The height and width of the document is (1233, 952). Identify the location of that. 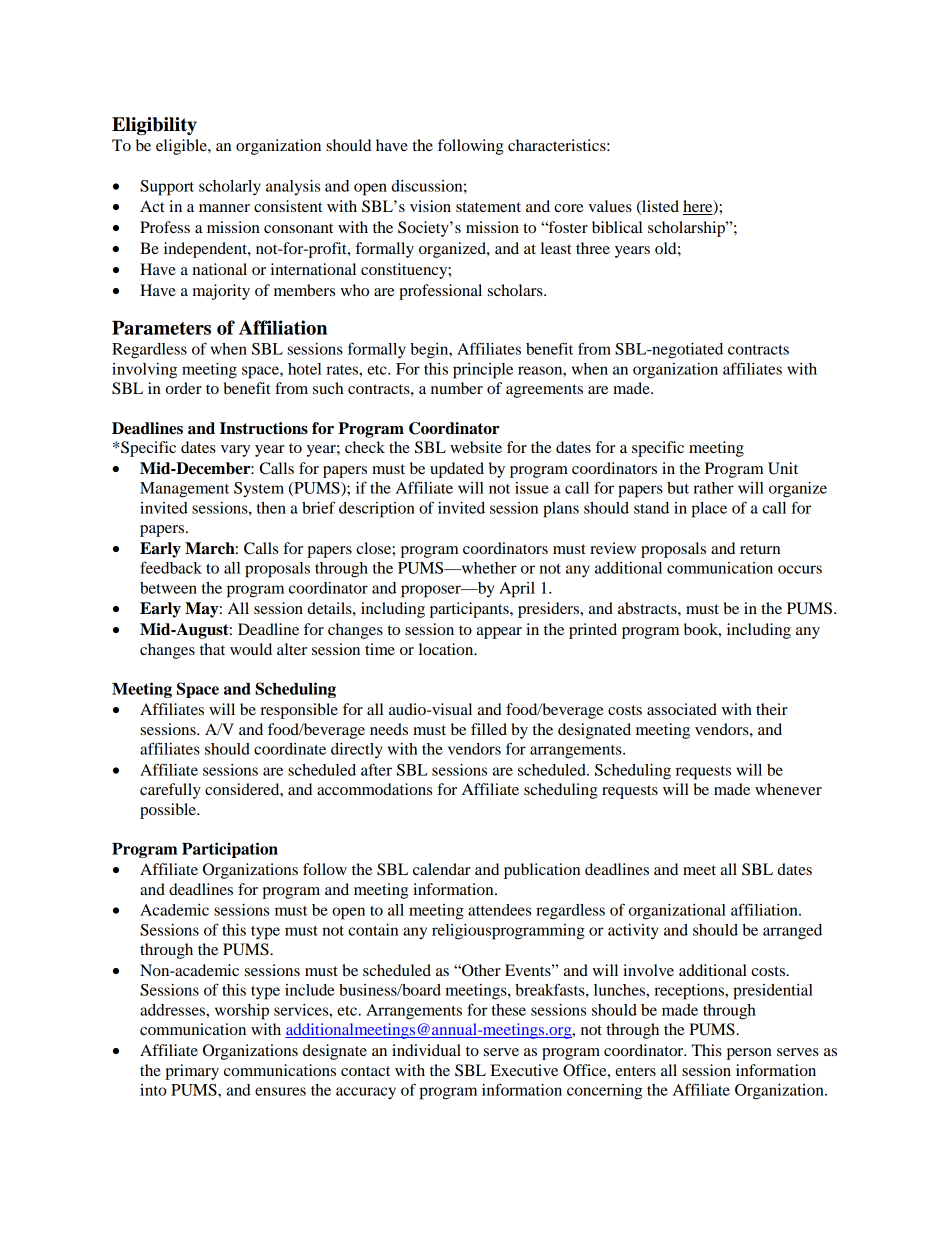
(212, 649).
